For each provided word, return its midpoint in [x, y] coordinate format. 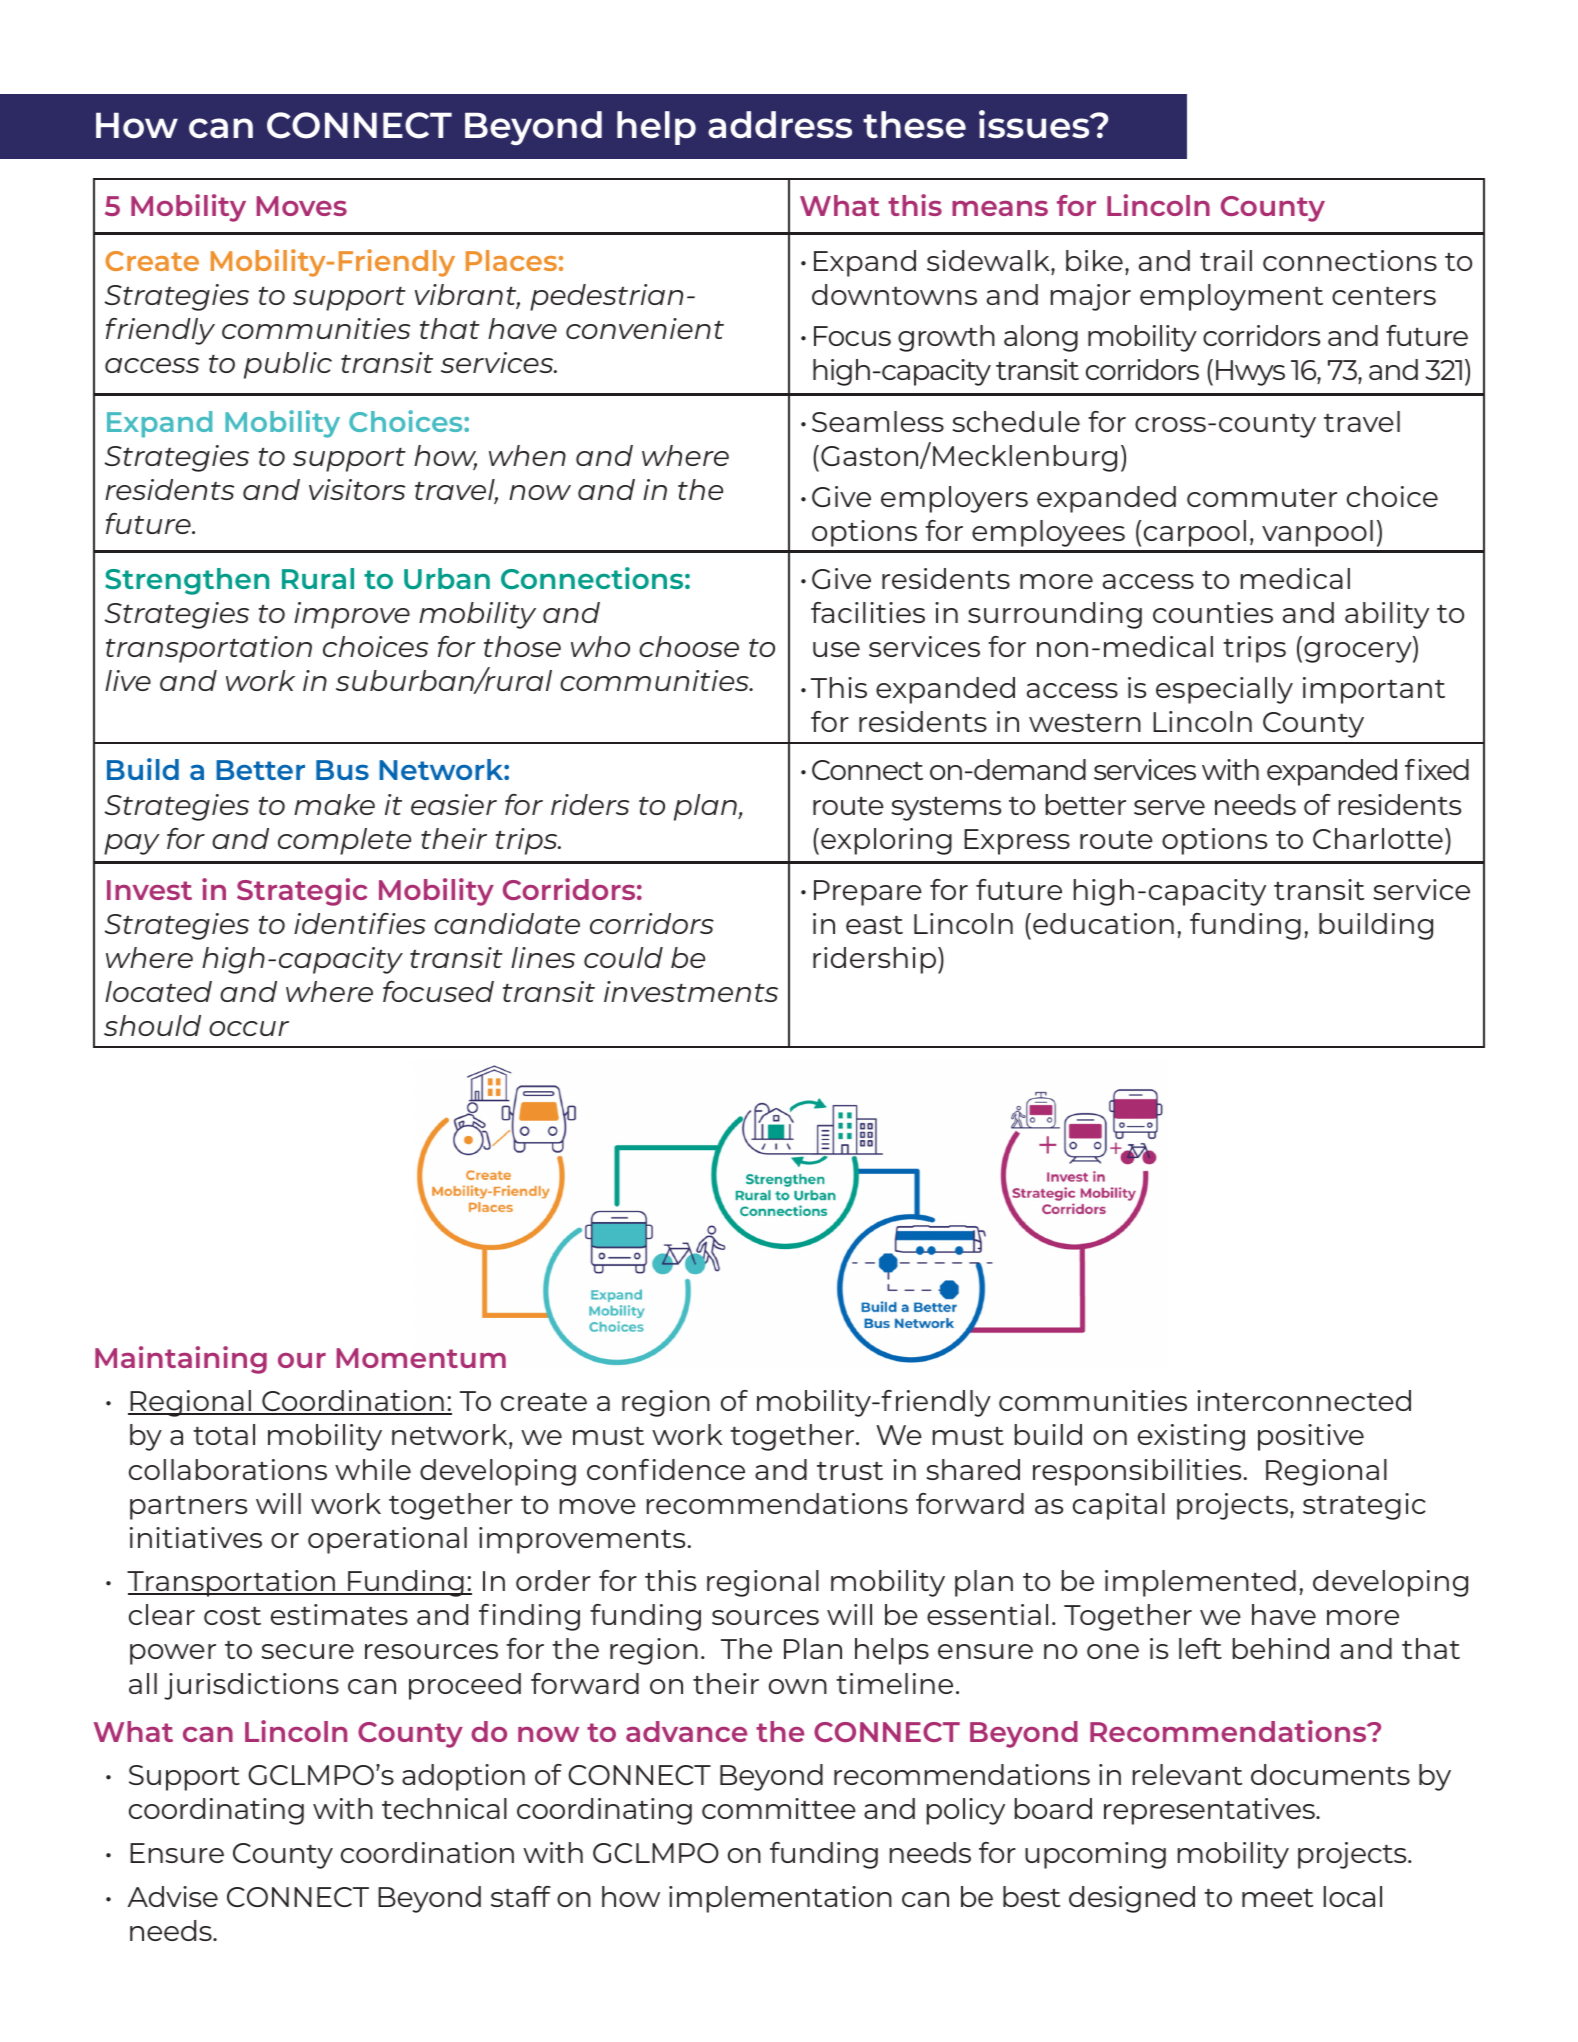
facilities [868, 612]
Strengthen [187, 581]
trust [850, 1471]
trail [1226, 260]
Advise [173, 1896]
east [874, 925]
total [224, 1434]
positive [1311, 1437]
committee [779, 1808]
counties [1213, 612]
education [1103, 923]
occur [249, 1028]
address [780, 124]
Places [511, 260]
